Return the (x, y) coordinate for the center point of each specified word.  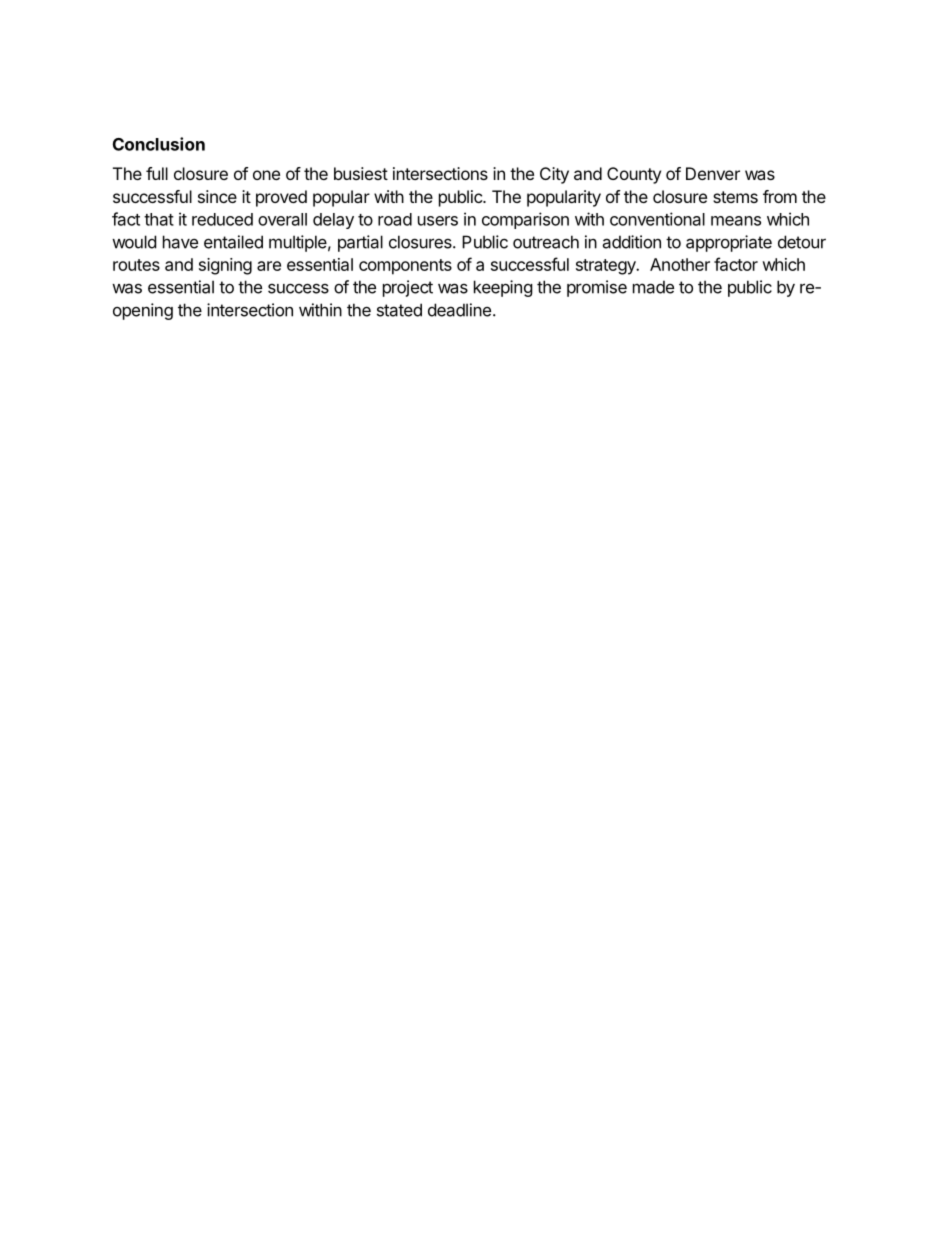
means (736, 221)
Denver (713, 173)
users (438, 221)
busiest (361, 173)
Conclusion (159, 144)
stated (399, 310)
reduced (222, 219)
